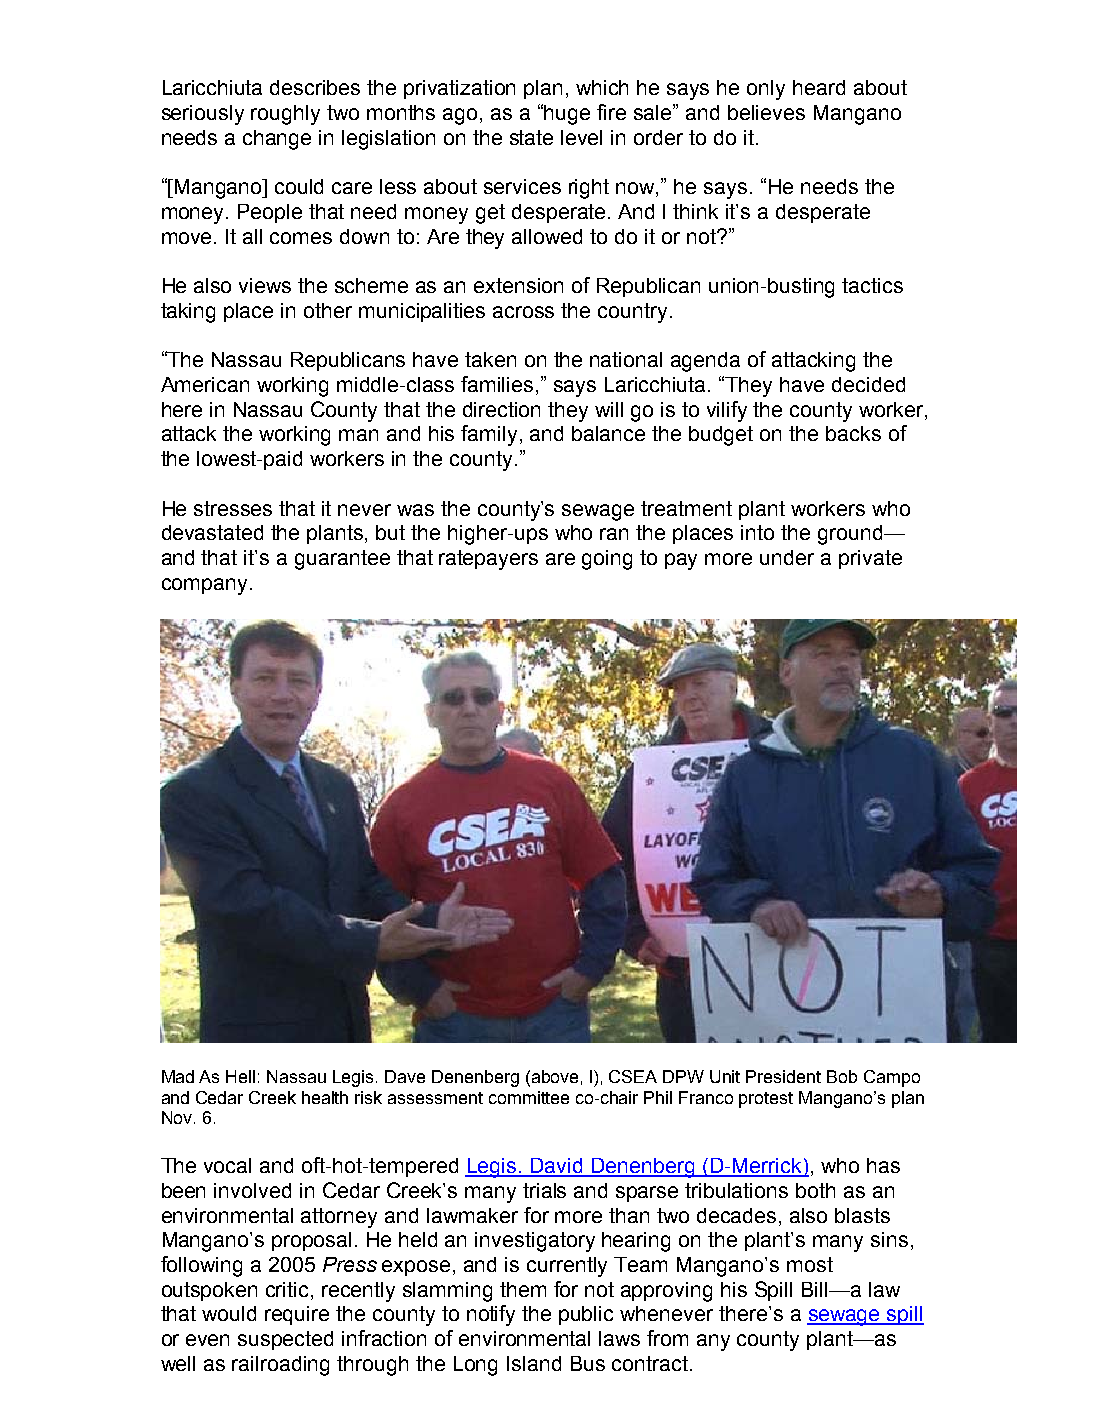 The width and height of the image is (1093, 1415). What do you see at coordinates (783, 1076) in the image?
I see `President` at bounding box center [783, 1076].
